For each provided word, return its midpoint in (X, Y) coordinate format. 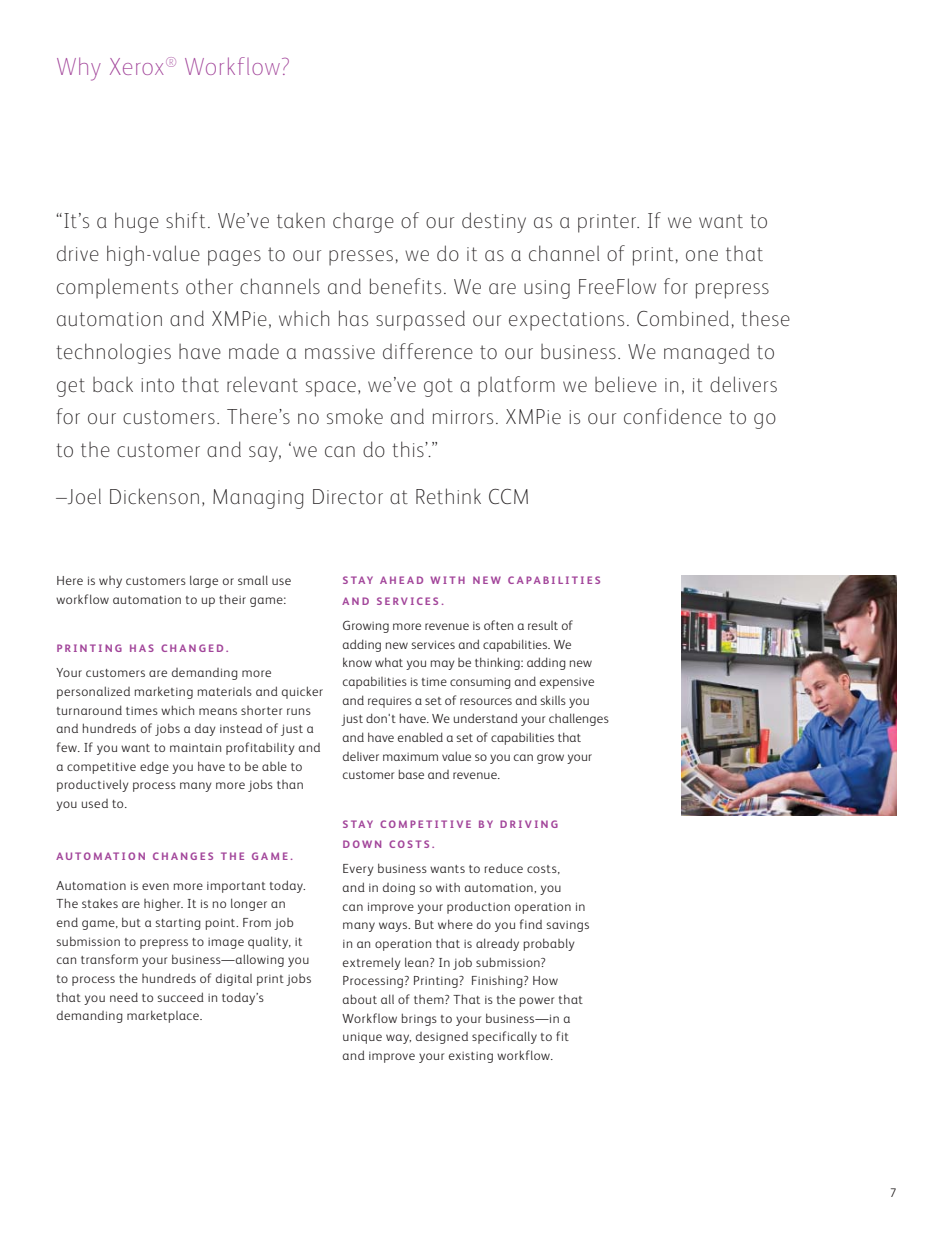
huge (137, 222)
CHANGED (192, 648)
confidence (673, 416)
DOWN (362, 844)
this (409, 449)
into (157, 385)
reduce (504, 868)
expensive (567, 683)
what (389, 662)
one (702, 255)
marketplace (164, 1016)
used (95, 803)
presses (361, 258)
